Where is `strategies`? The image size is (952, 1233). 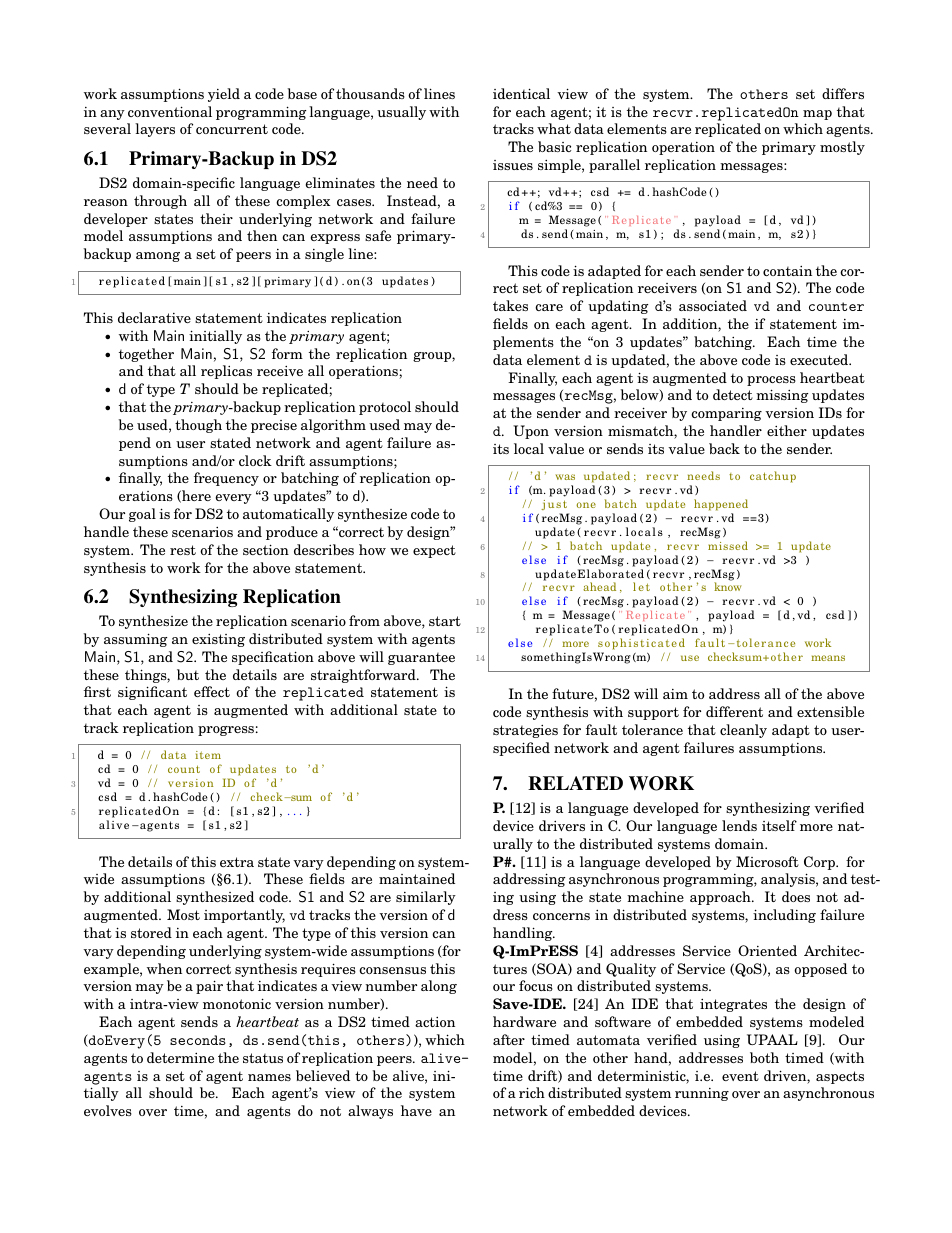 strategies is located at coordinates (525, 731).
